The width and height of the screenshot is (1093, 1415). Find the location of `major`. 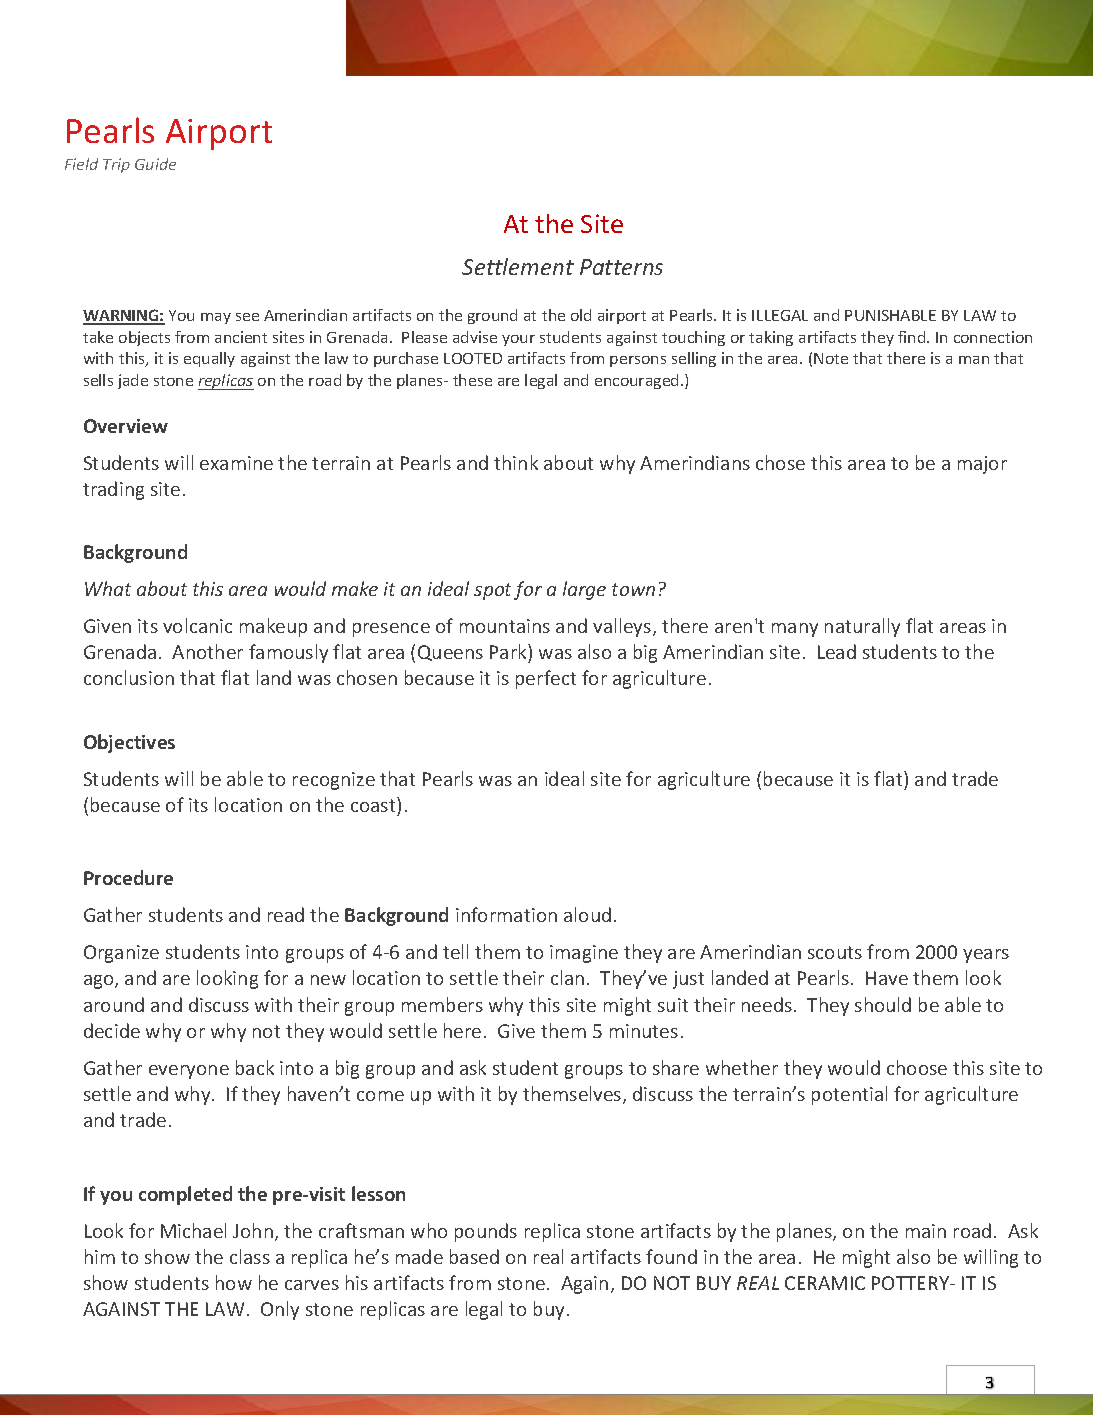

major is located at coordinates (982, 465).
